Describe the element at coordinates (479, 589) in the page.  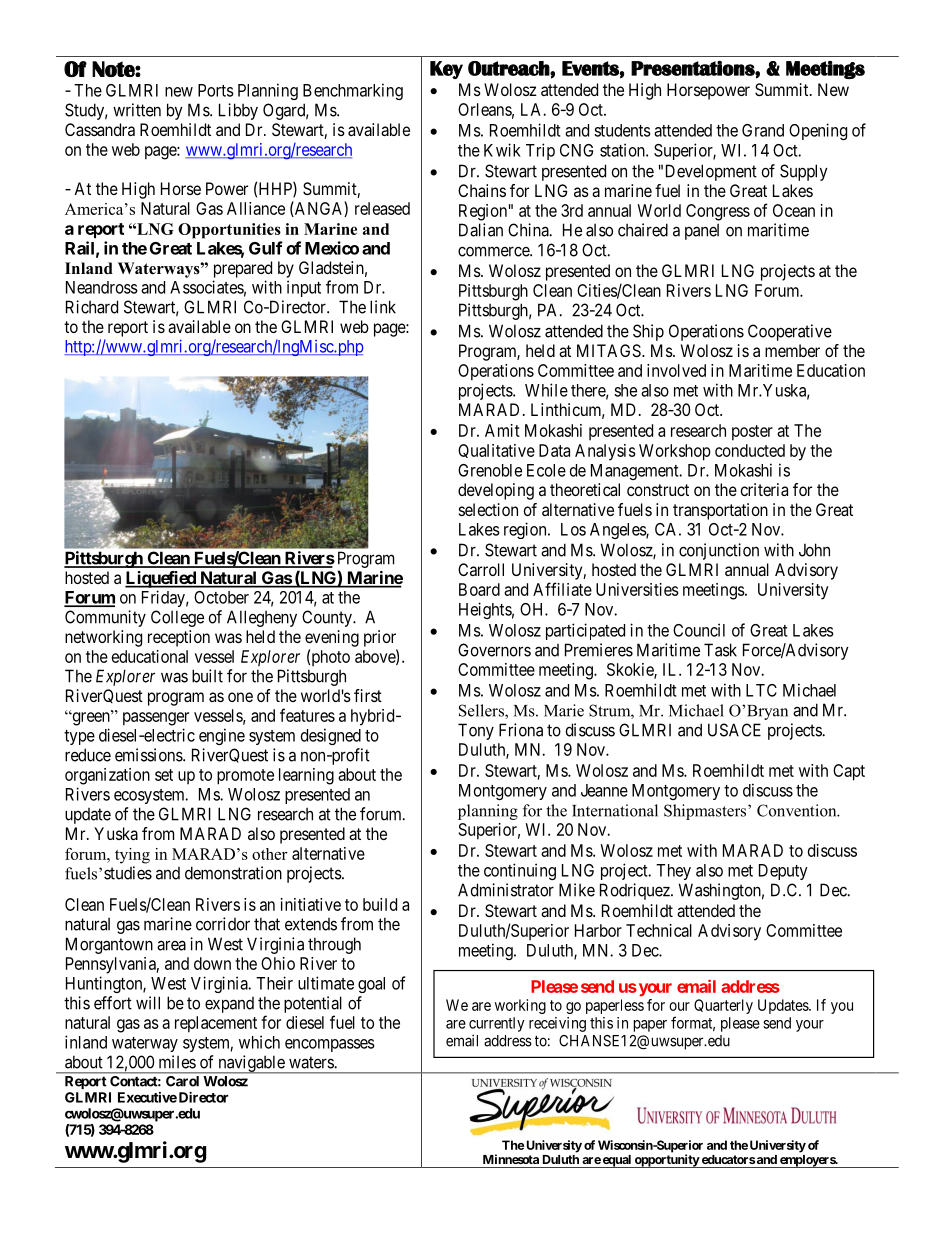
I see `Board` at that location.
